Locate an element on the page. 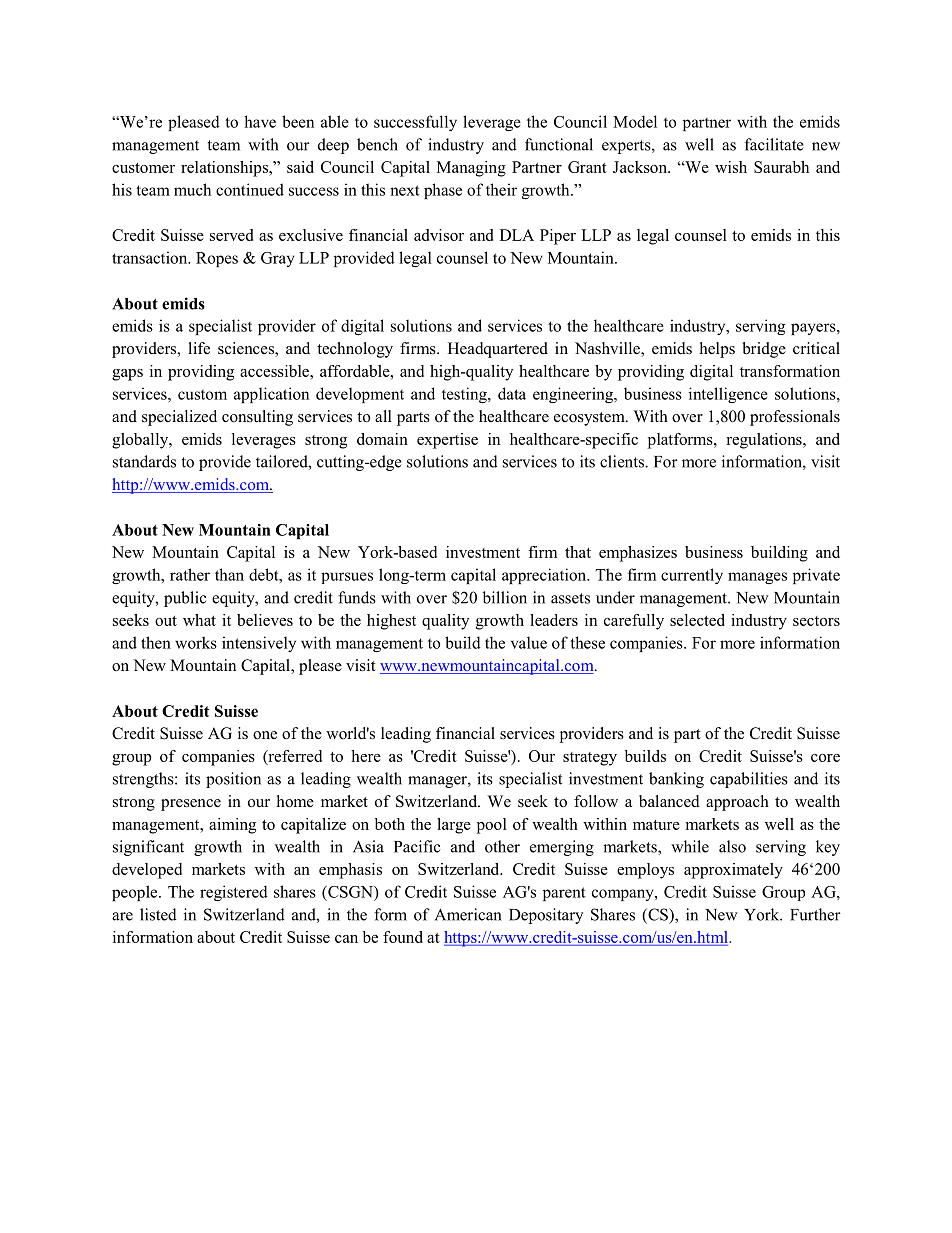 This image has width=952, height=1233. relationships is located at coordinates (225, 169).
